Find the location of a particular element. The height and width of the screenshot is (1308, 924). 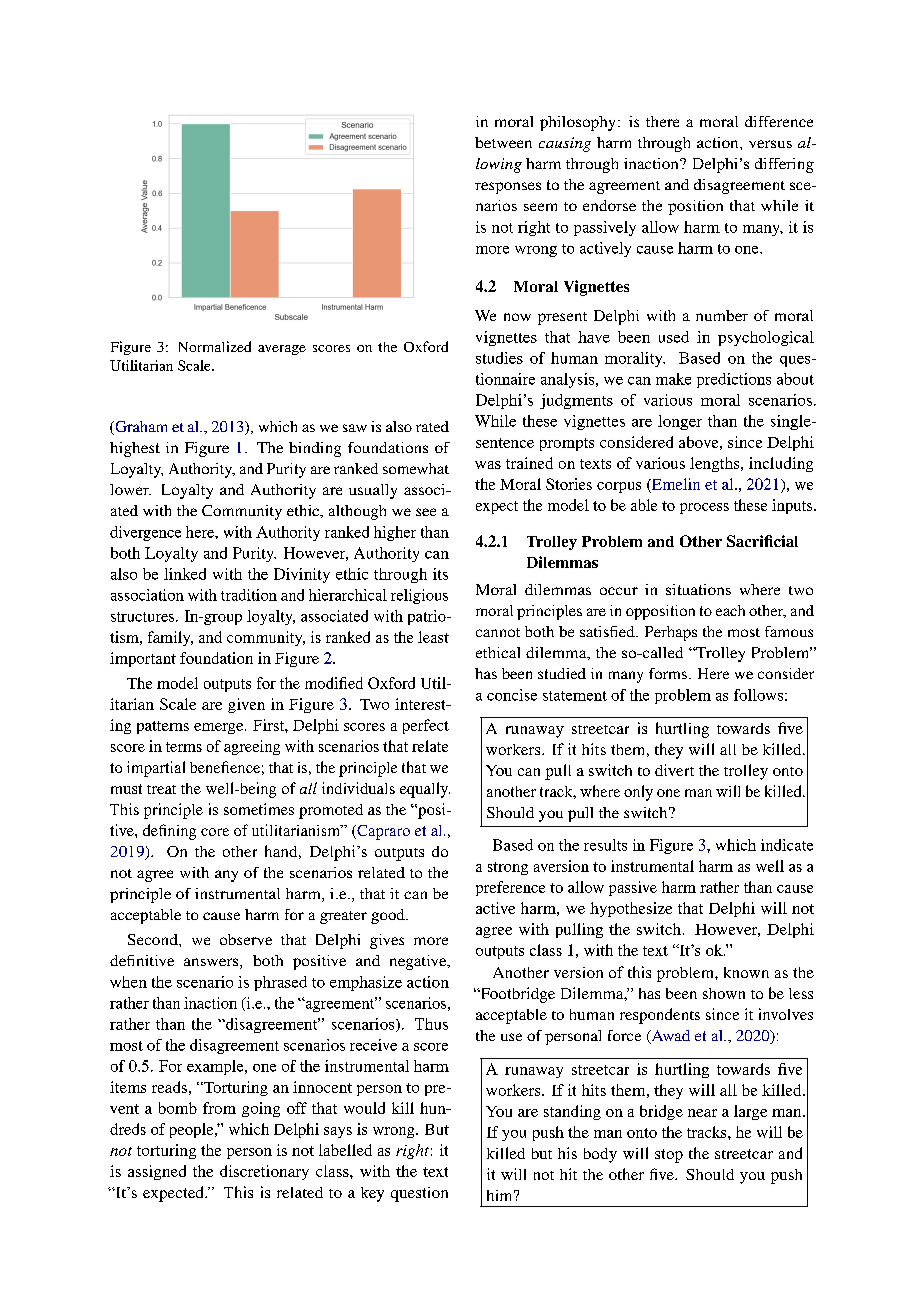

observe is located at coordinates (246, 939).
